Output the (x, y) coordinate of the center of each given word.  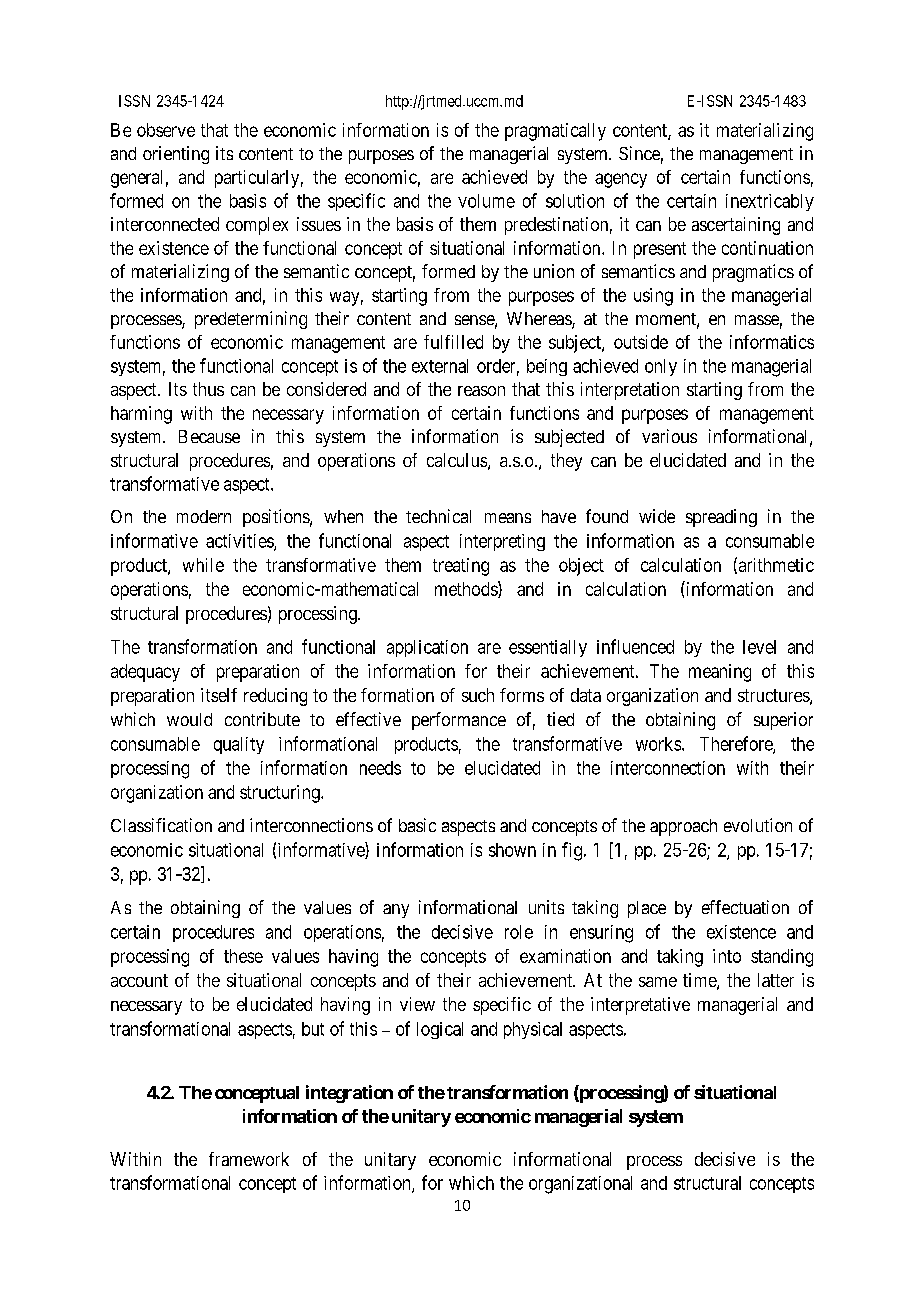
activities (240, 542)
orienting (176, 155)
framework (249, 1159)
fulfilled (453, 342)
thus (208, 389)
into (727, 956)
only (661, 367)
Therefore (737, 744)
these (243, 956)
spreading (721, 518)
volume (486, 201)
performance (459, 721)
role (519, 932)
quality (239, 745)
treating (461, 567)
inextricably (770, 202)
